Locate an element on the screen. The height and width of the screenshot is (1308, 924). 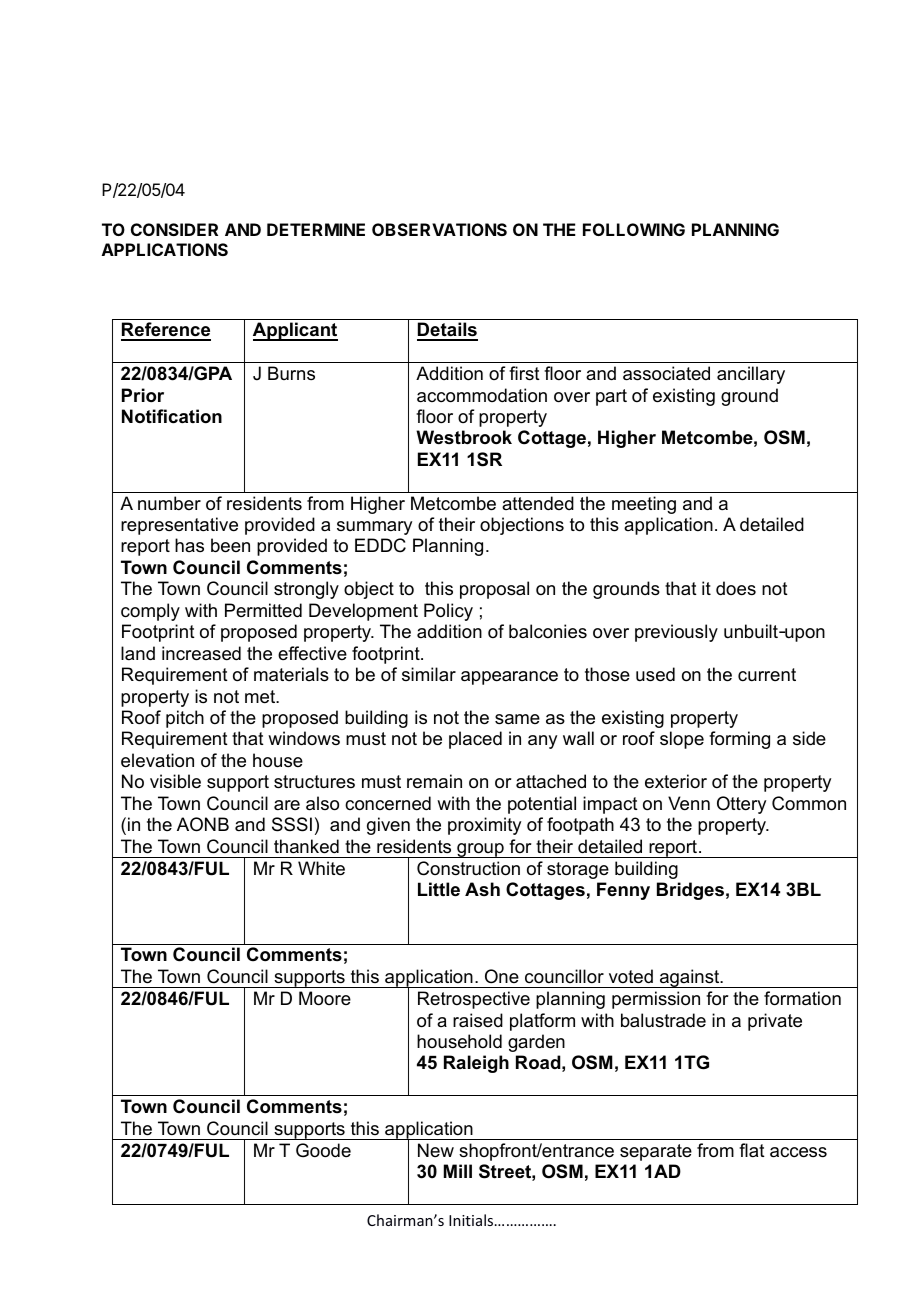
Mill is located at coordinates (458, 1171).
